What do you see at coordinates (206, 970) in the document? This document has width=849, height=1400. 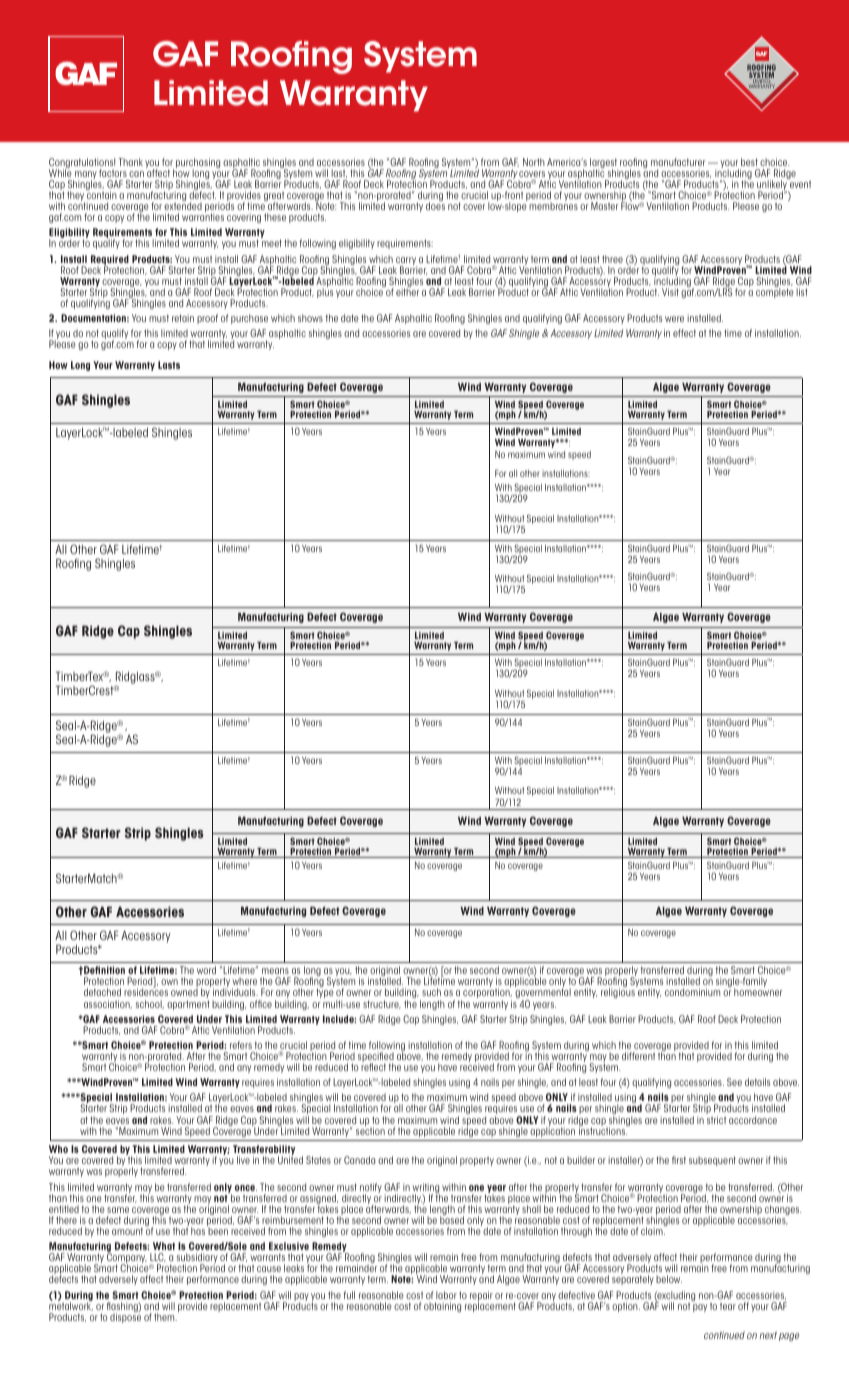 I see `word` at bounding box center [206, 970].
